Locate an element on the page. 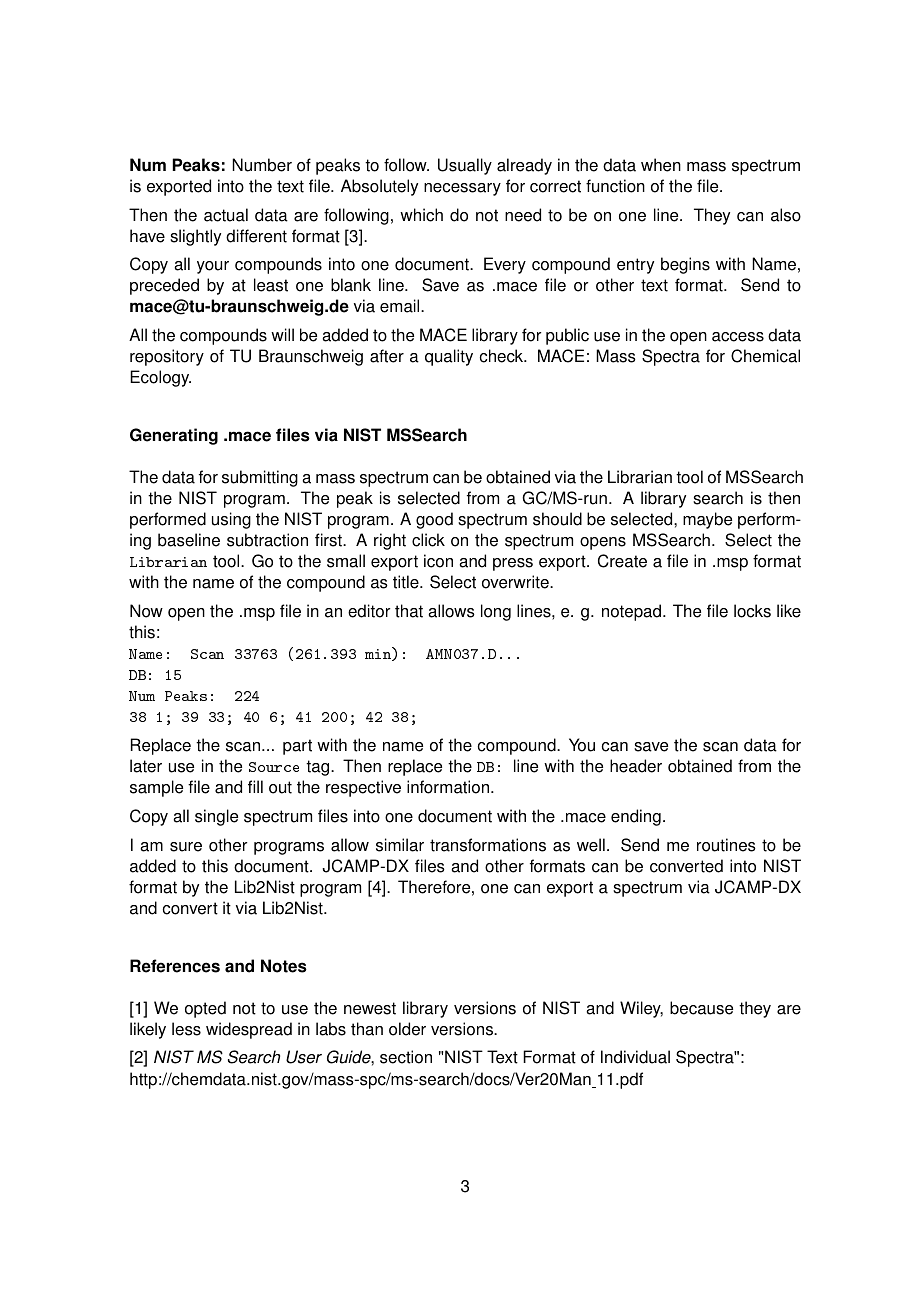 This document has height=1308, width=924. long is located at coordinates (496, 612).
